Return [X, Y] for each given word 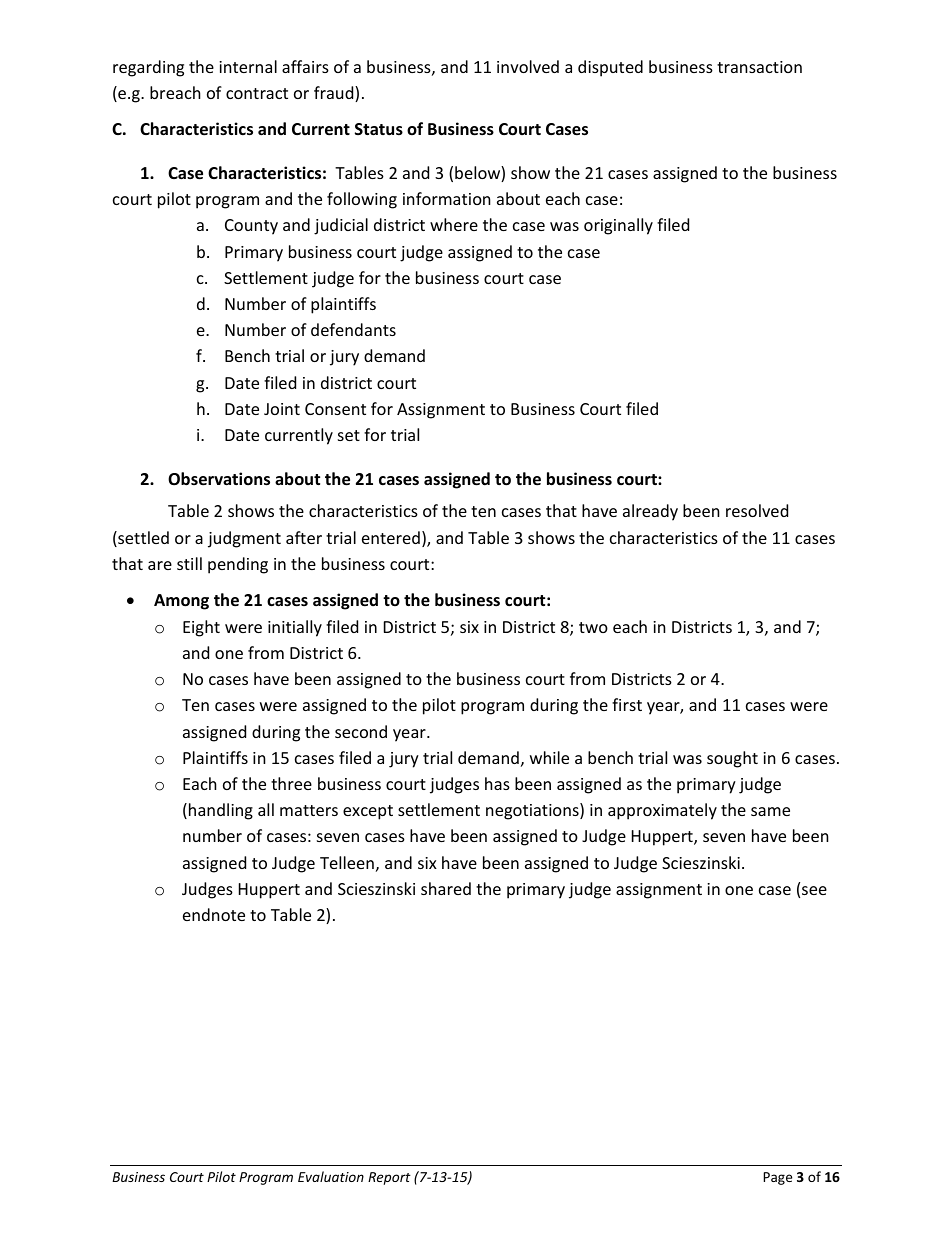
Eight [201, 628]
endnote [214, 914]
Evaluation [331, 1176]
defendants [353, 329]
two [593, 627]
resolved [757, 510]
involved [528, 66]
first [627, 704]
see [814, 890]
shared [446, 888]
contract [257, 93]
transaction [759, 67]
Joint [282, 409]
